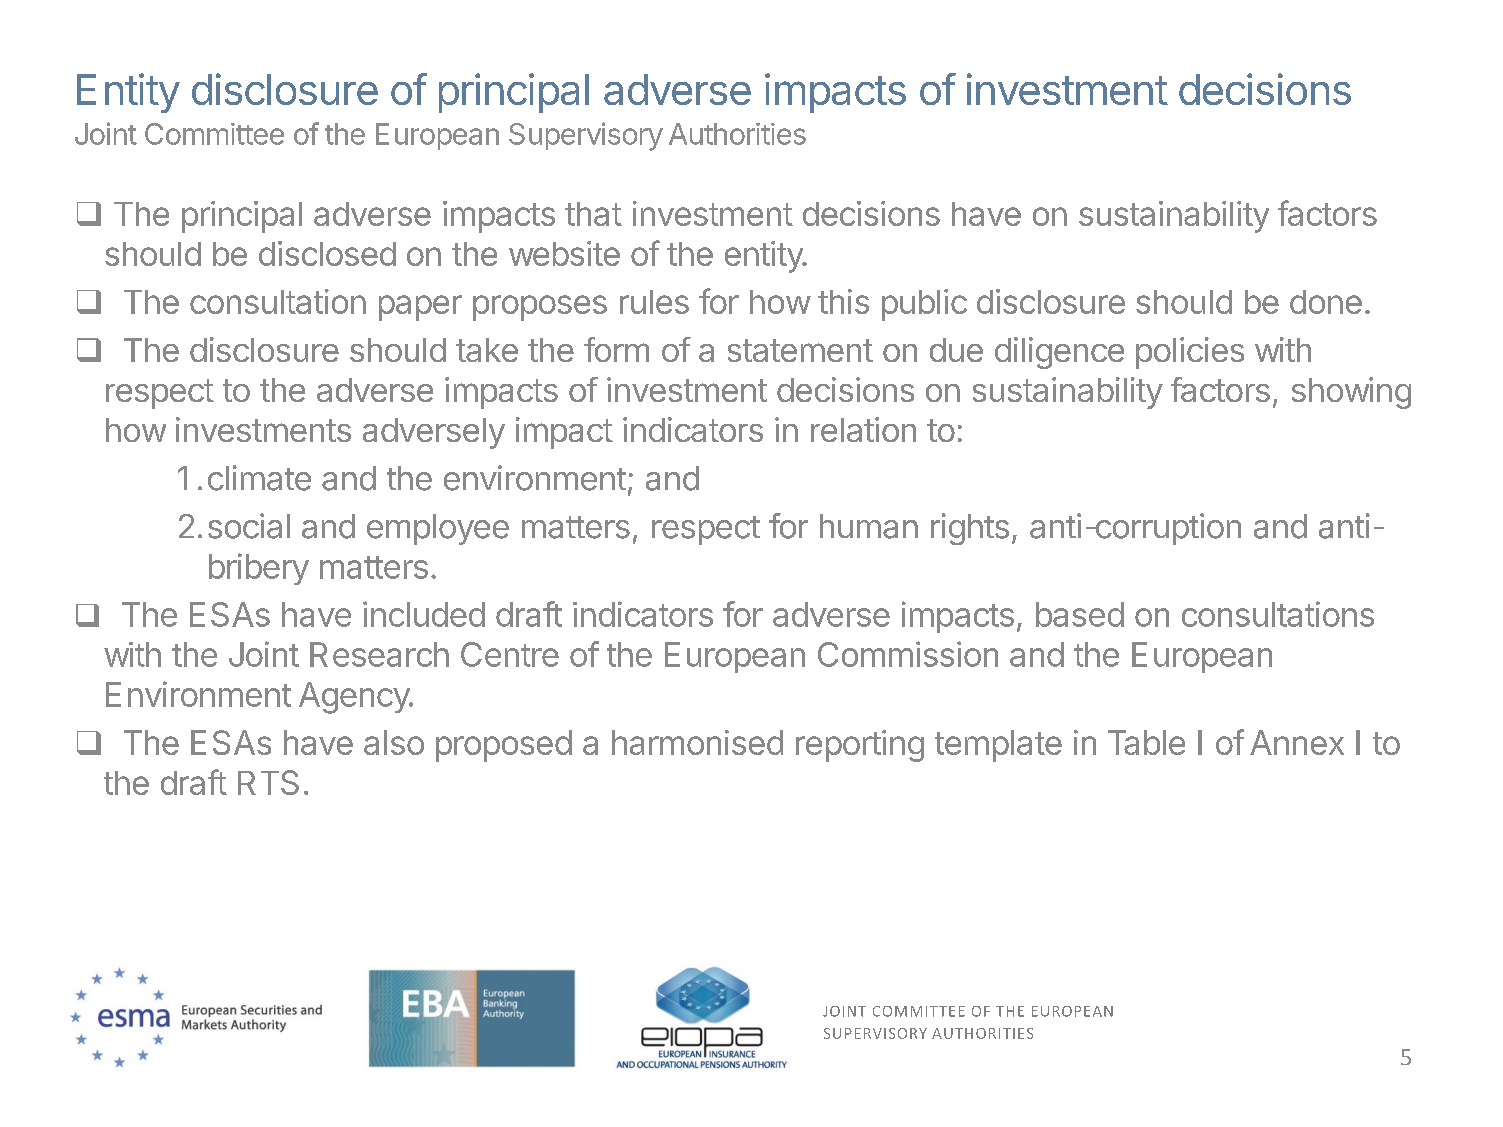 The image size is (1503, 1127). What do you see at coordinates (1326, 302) in the document?
I see `done` at bounding box center [1326, 302].
